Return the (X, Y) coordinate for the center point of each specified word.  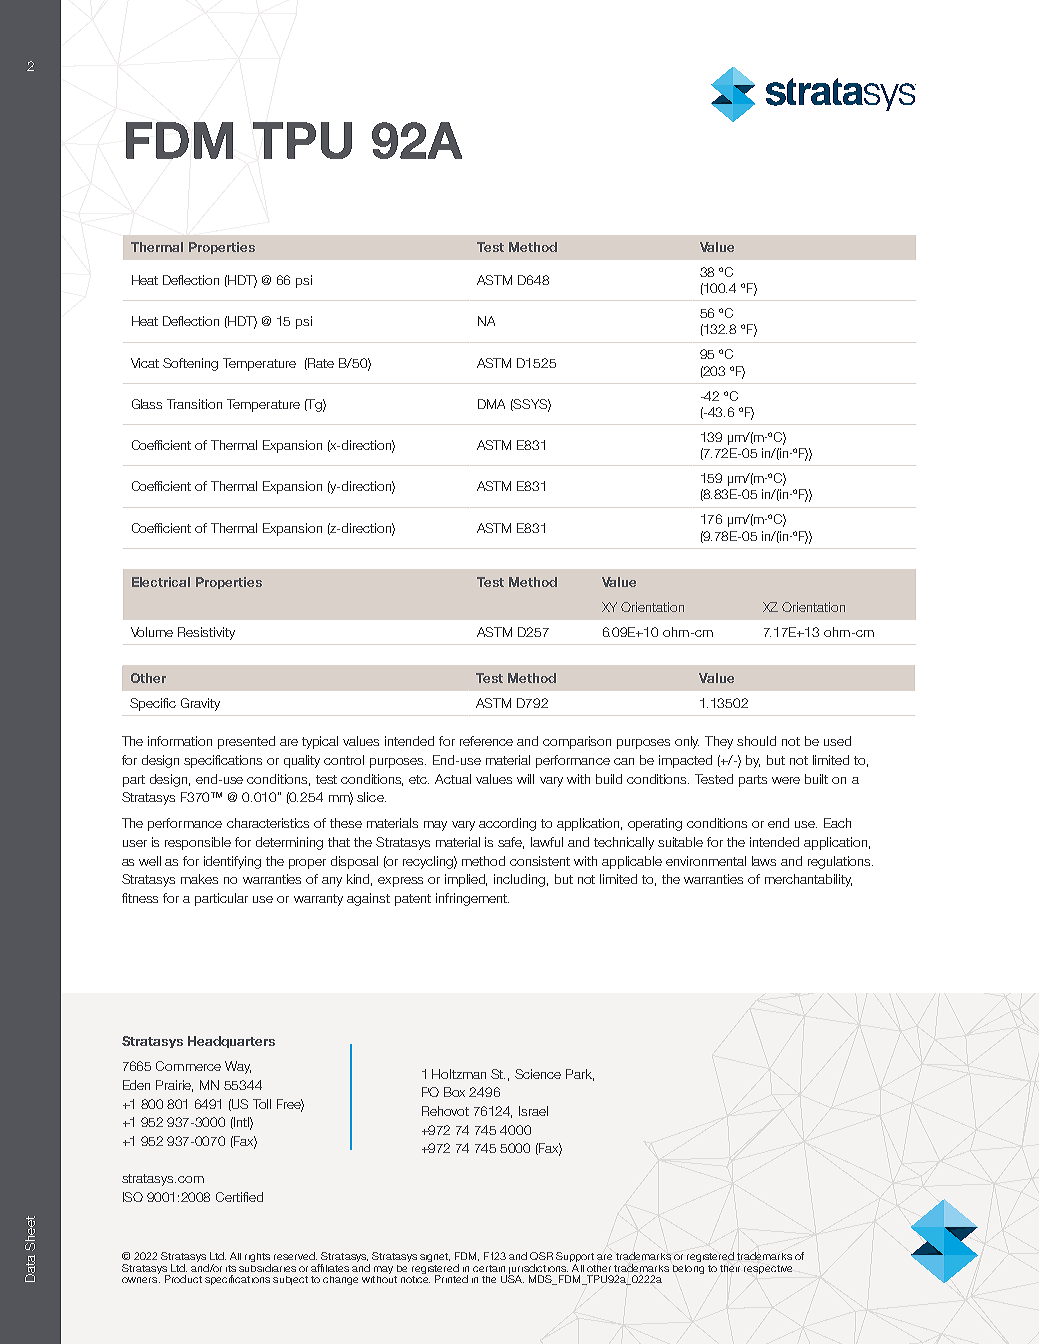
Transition (194, 404)
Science (538, 1074)
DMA (491, 404)
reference (486, 741)
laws (764, 861)
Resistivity (206, 633)
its (231, 1268)
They (719, 742)
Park (580, 1075)
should (756, 741)
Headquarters (231, 1042)
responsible (198, 843)
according (507, 824)
